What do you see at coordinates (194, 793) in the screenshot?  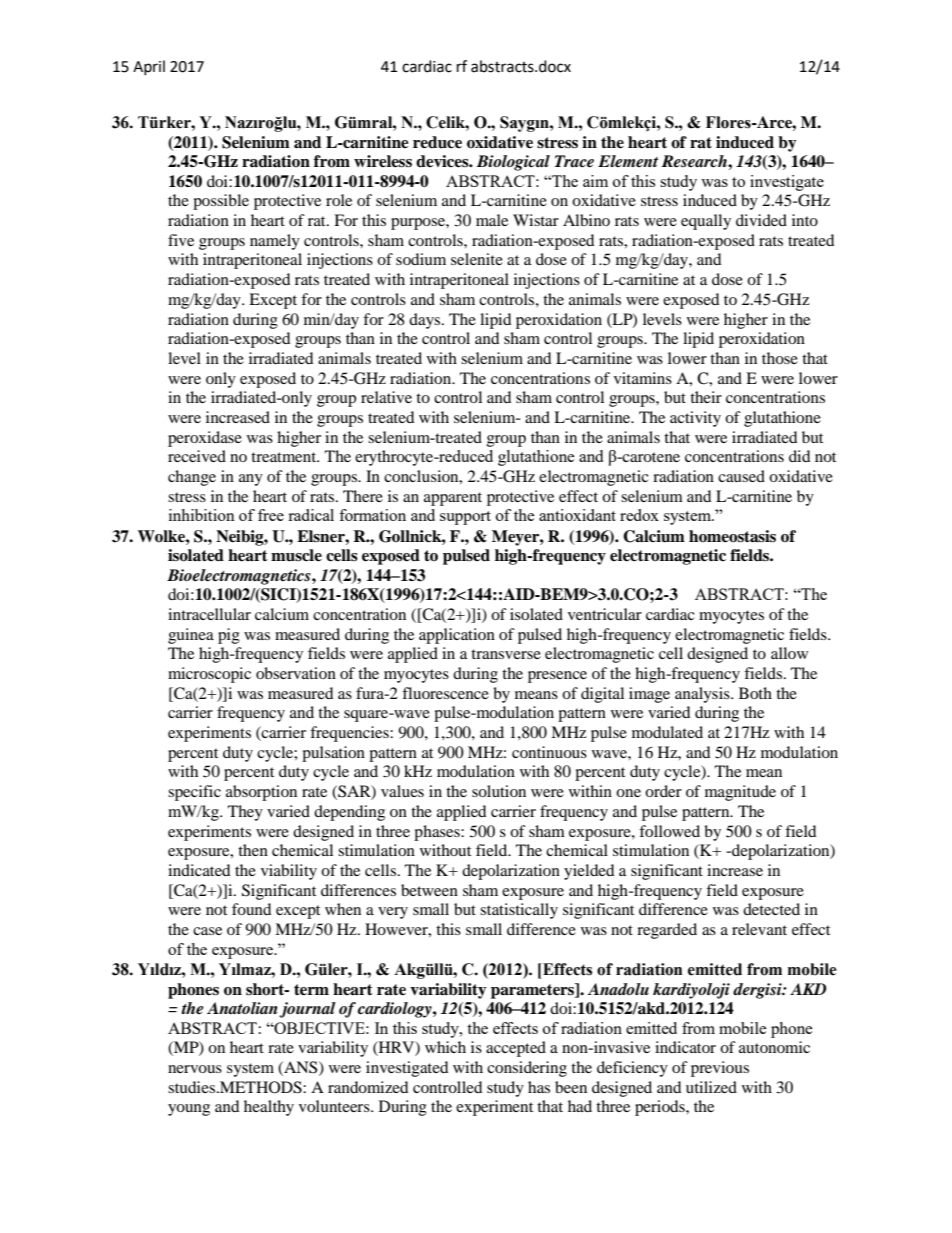 I see `specific` at bounding box center [194, 793].
